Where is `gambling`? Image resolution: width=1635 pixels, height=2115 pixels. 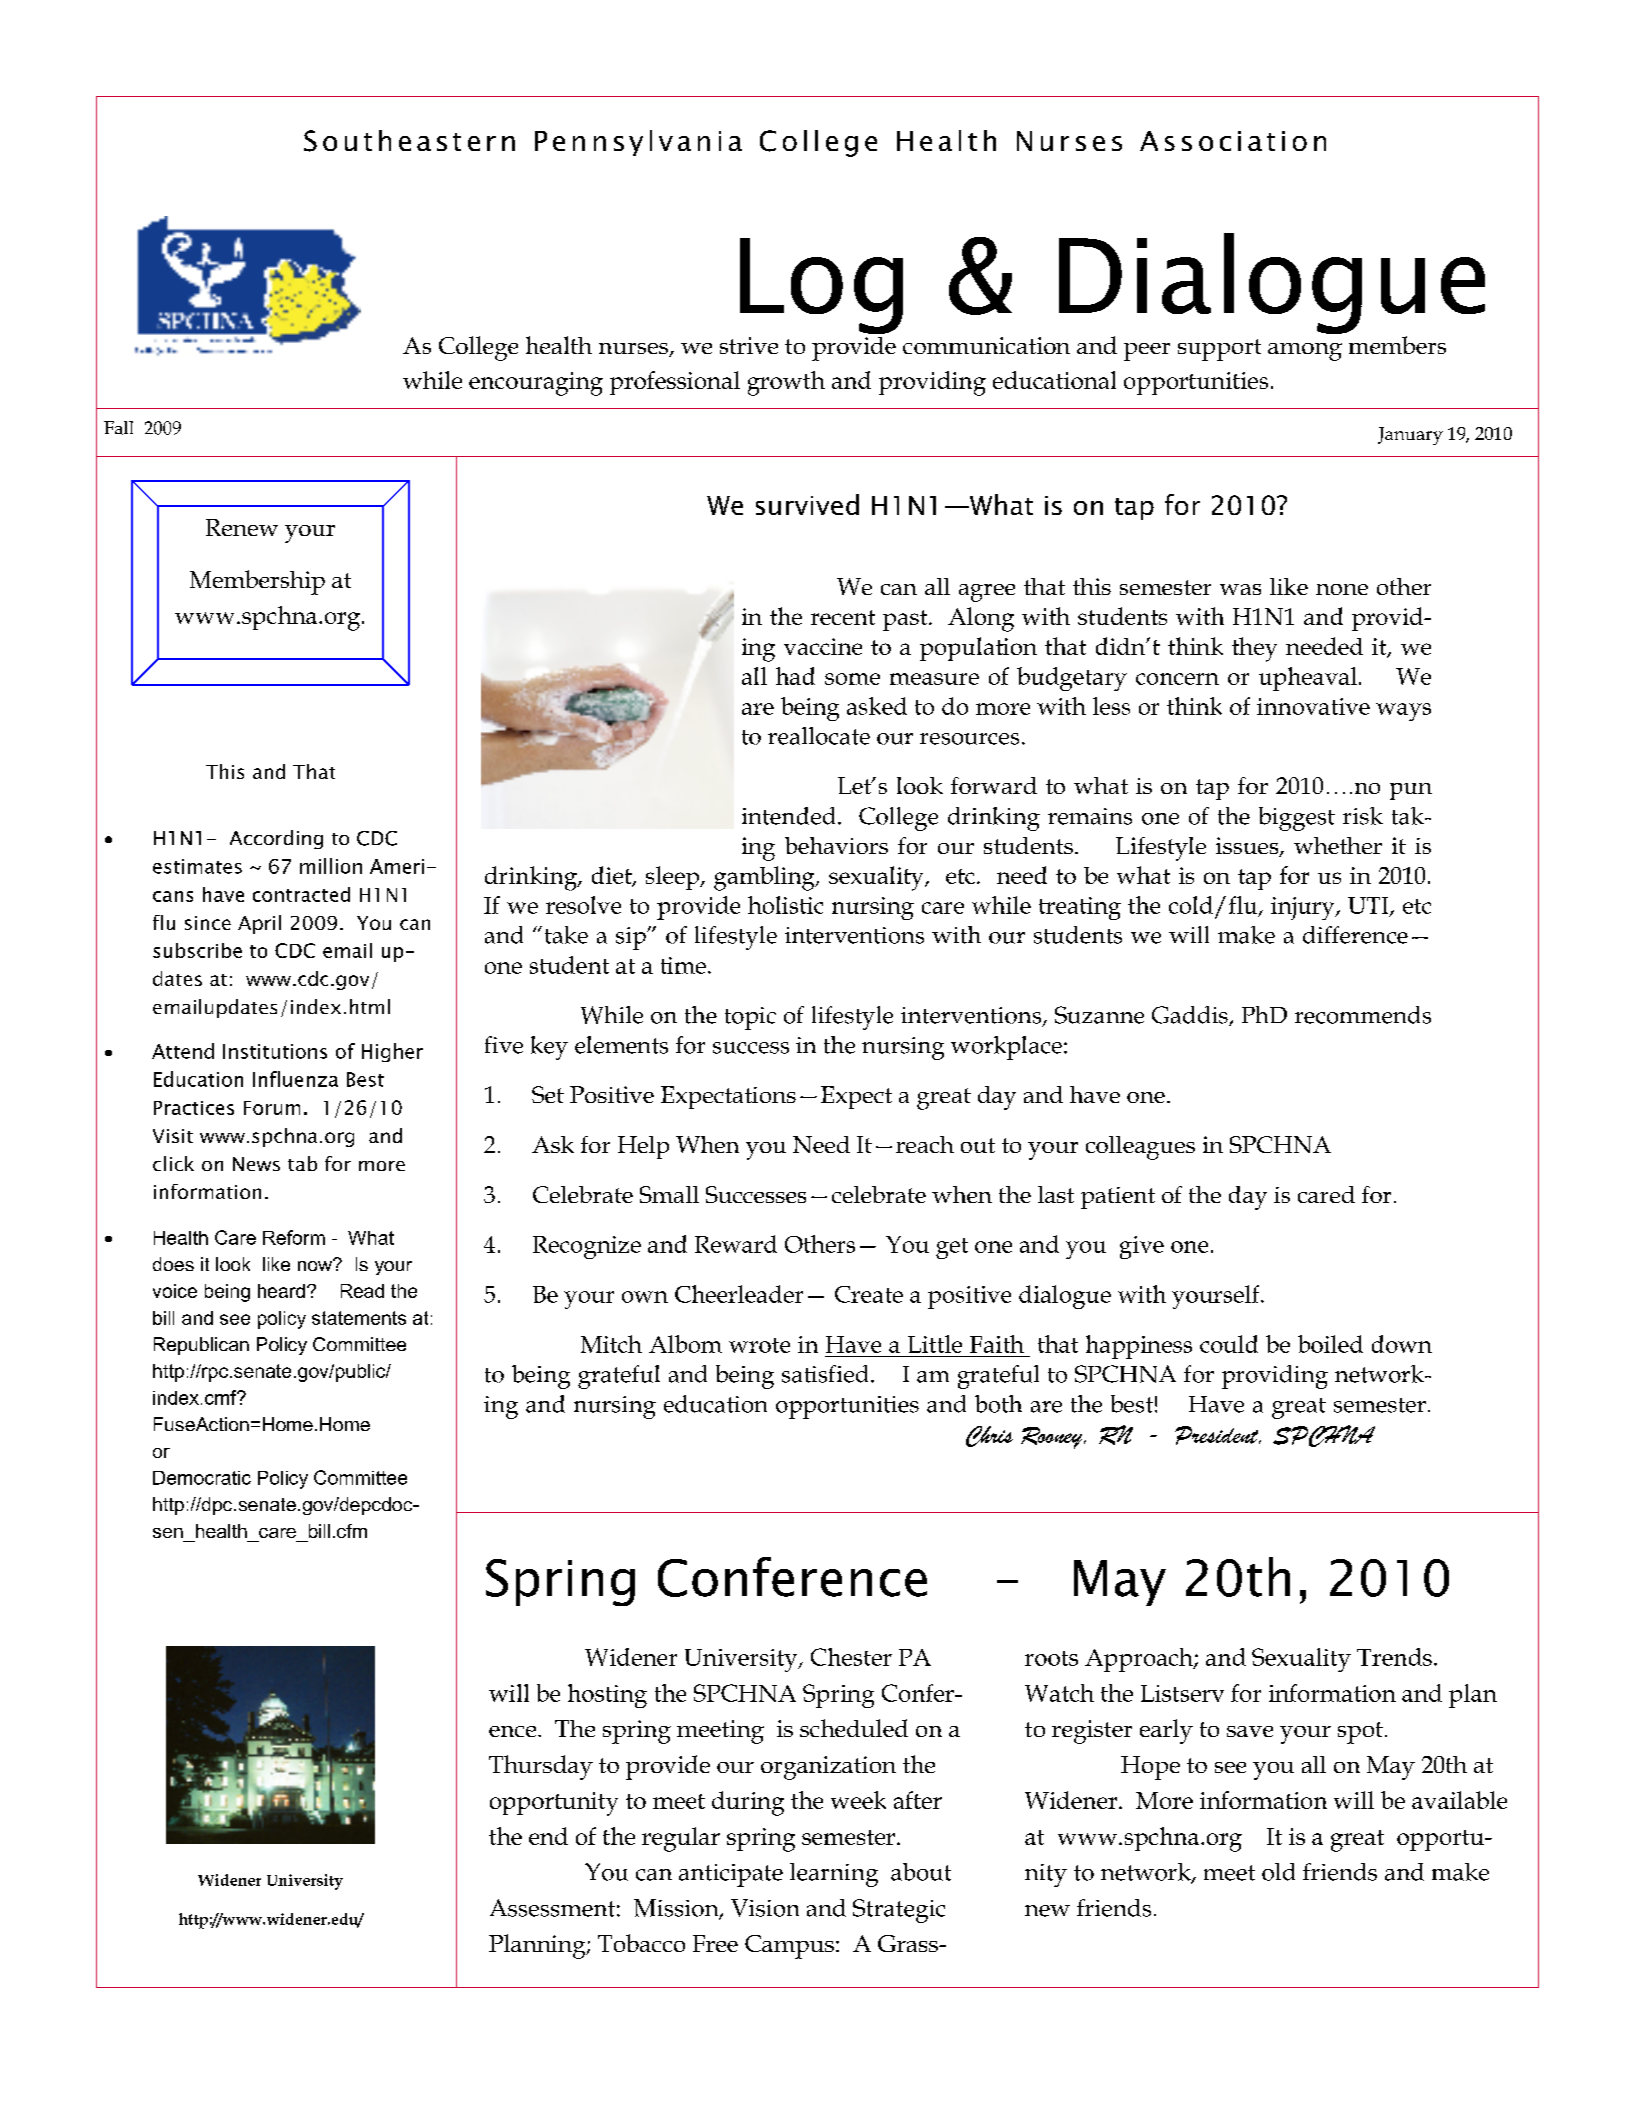 gambling is located at coordinates (765, 878).
